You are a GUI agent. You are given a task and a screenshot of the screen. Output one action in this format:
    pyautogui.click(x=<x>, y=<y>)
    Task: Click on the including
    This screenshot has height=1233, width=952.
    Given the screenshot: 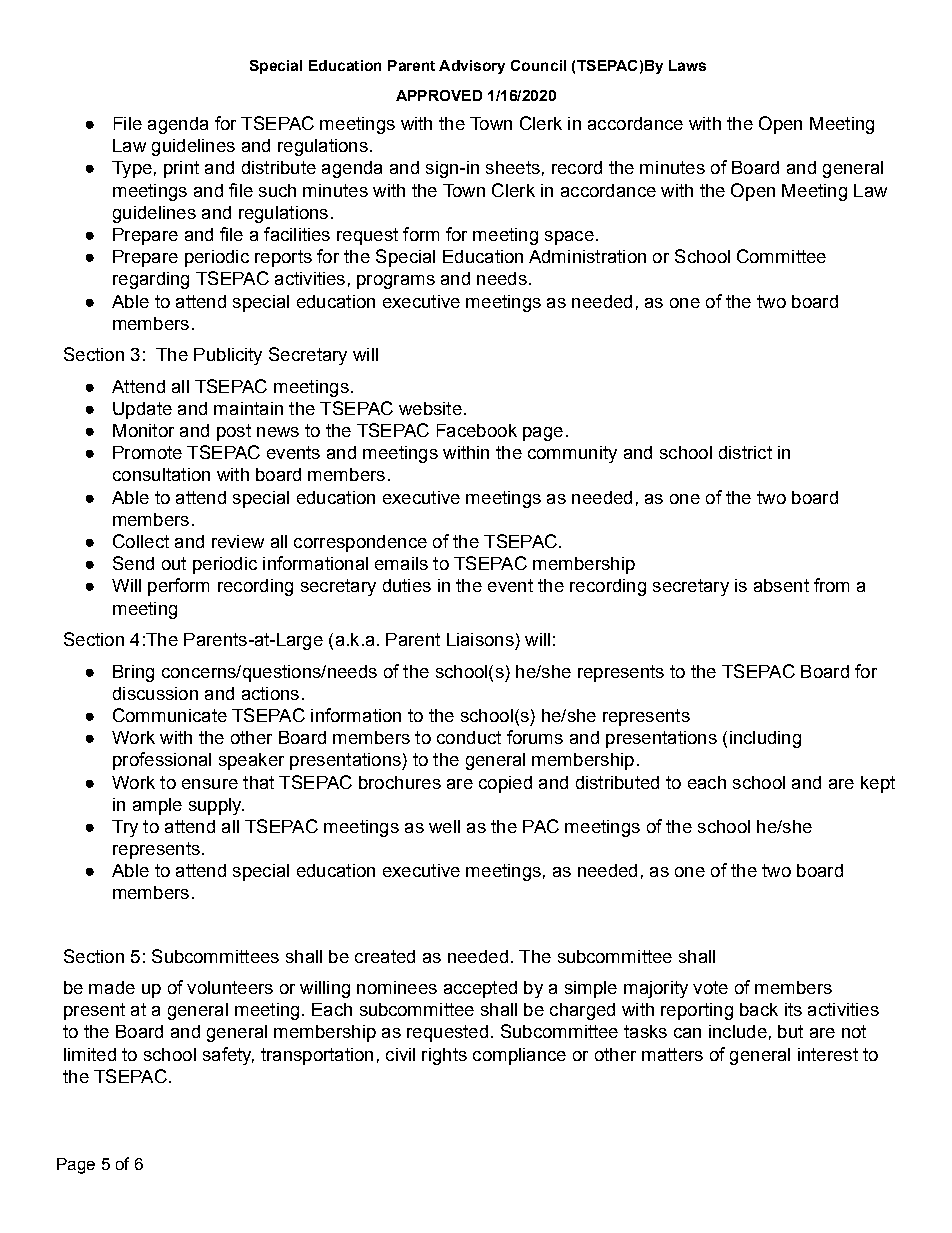 What is the action you would take?
    pyautogui.click(x=765, y=739)
